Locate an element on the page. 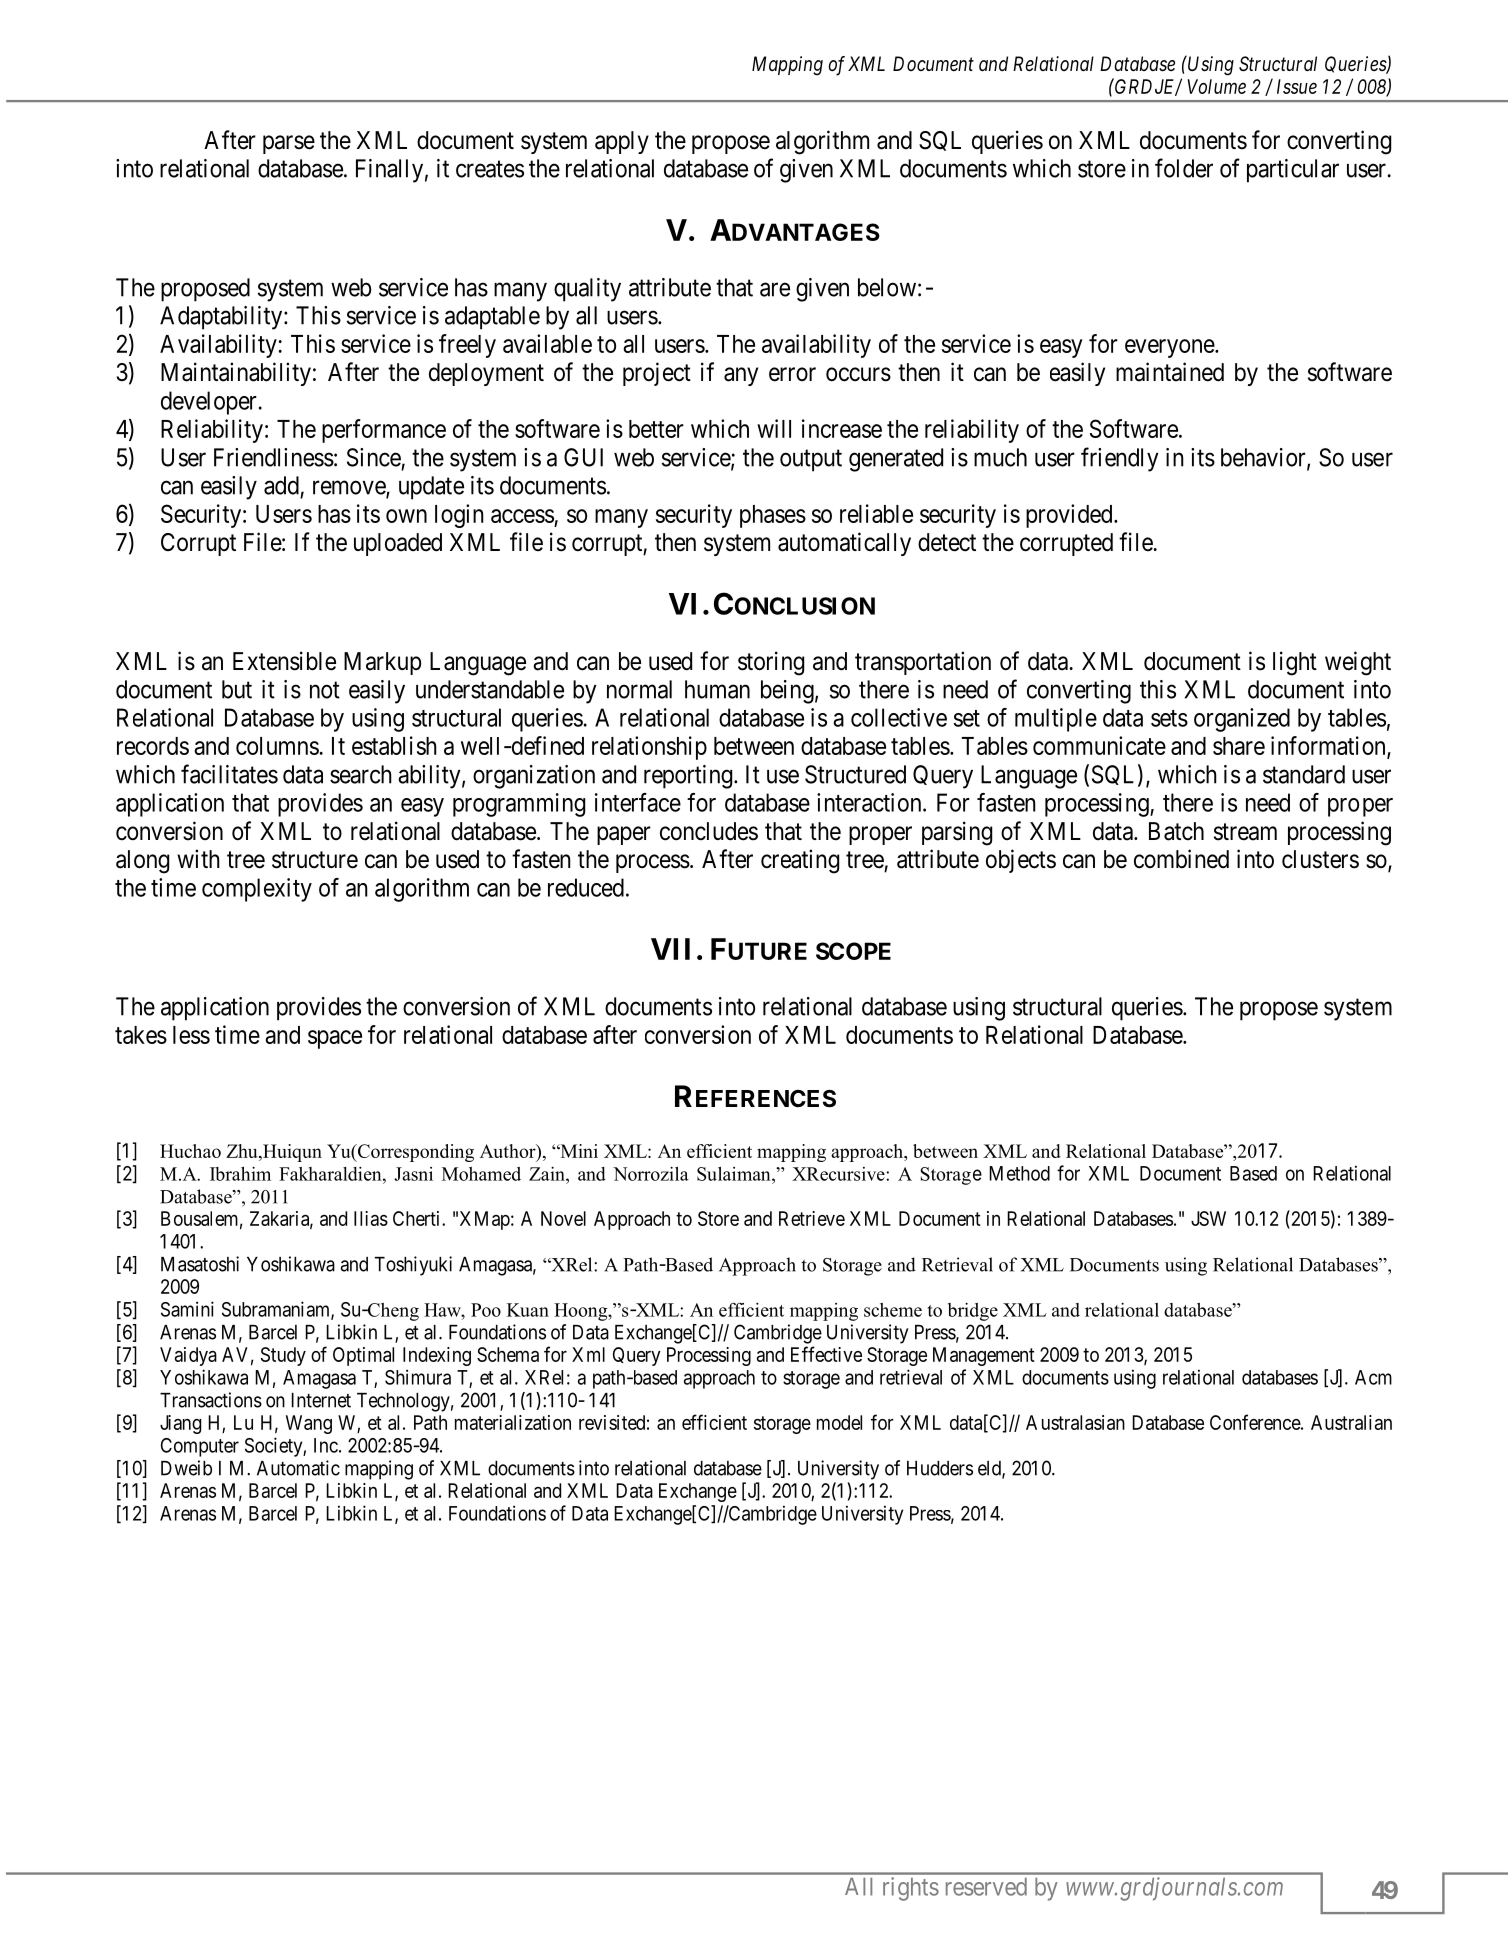 This page has width=1508, height=1951. Australian is located at coordinates (1351, 1422).
